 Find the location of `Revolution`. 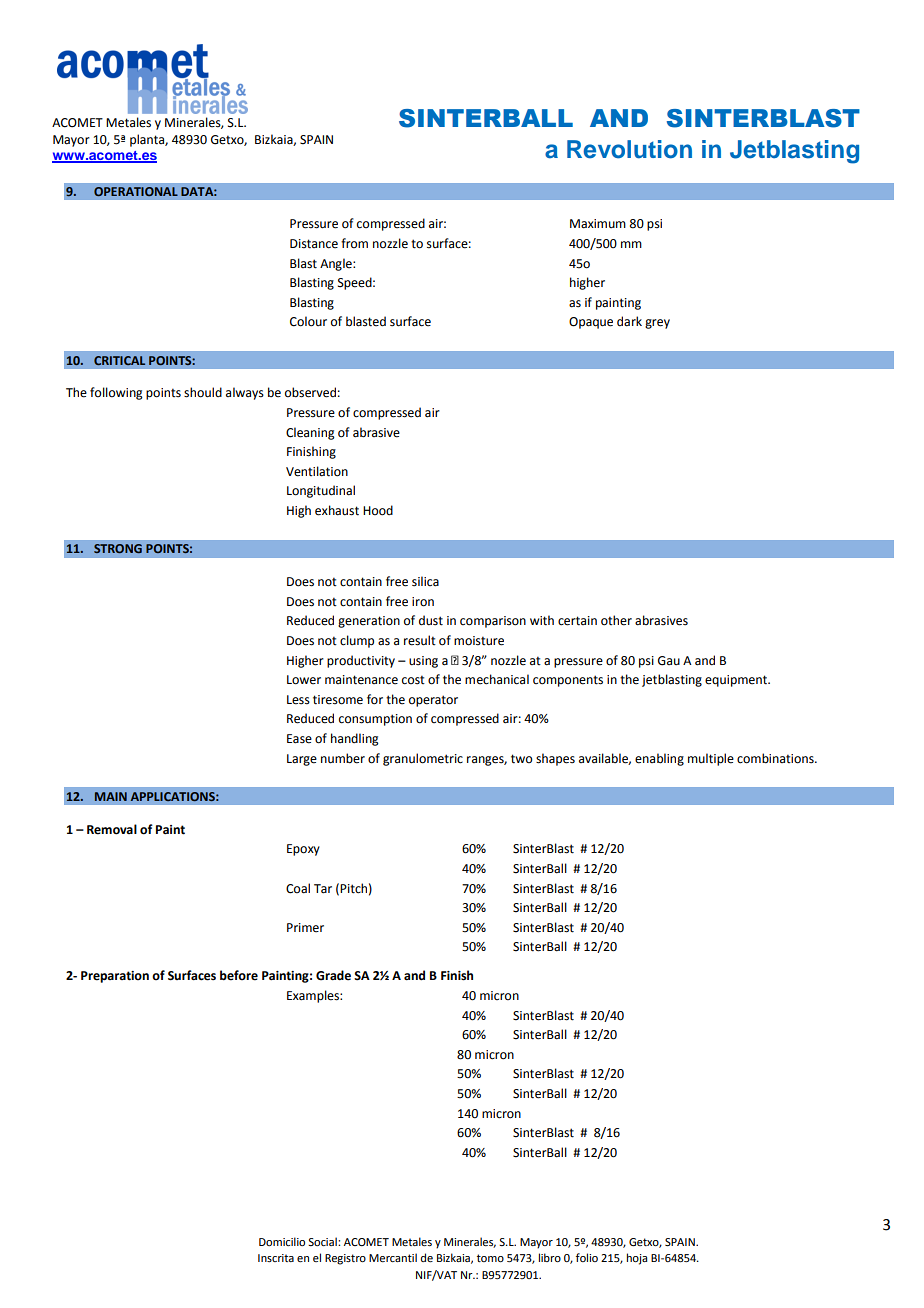

Revolution is located at coordinates (629, 149).
